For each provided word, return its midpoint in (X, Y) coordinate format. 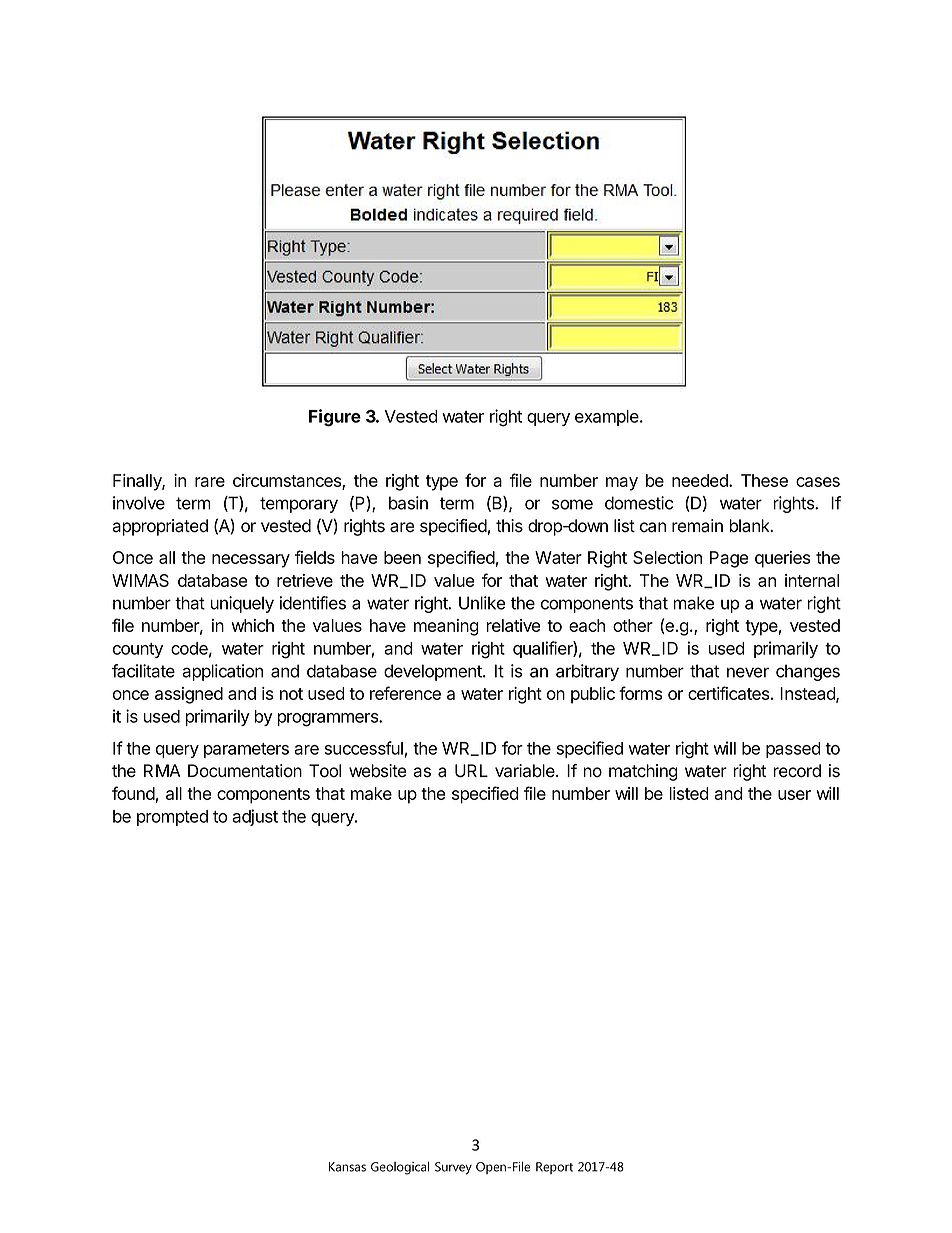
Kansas (347, 1167)
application (222, 672)
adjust (255, 817)
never (748, 672)
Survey (453, 1168)
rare (210, 482)
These (764, 480)
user (794, 795)
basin (408, 503)
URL (471, 771)
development (434, 672)
